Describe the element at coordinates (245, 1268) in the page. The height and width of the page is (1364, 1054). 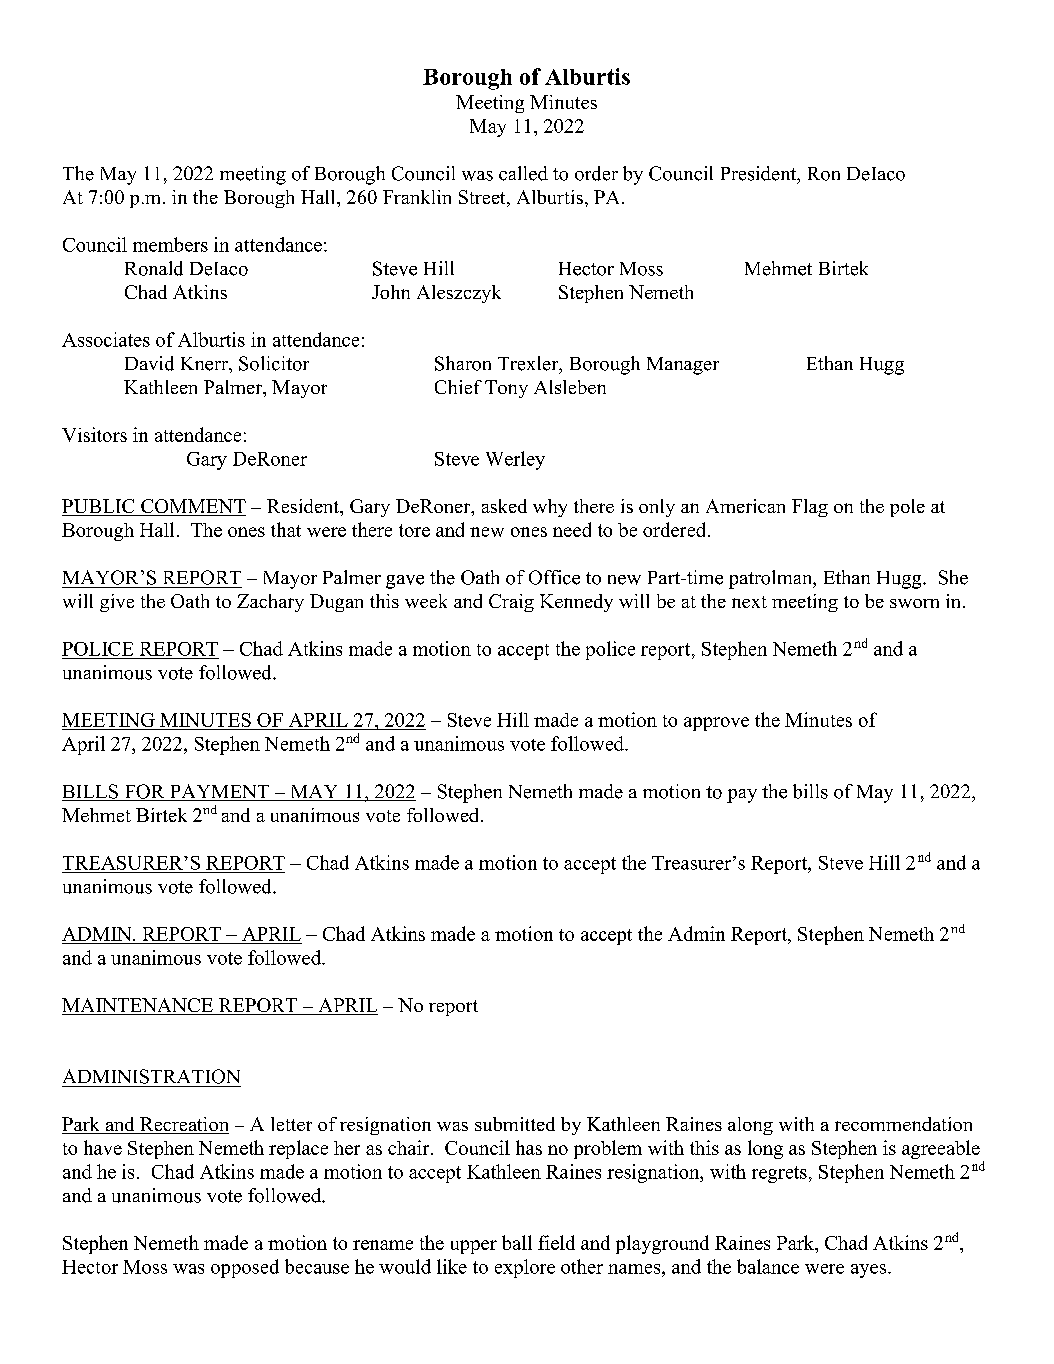
I see `opposed` at that location.
